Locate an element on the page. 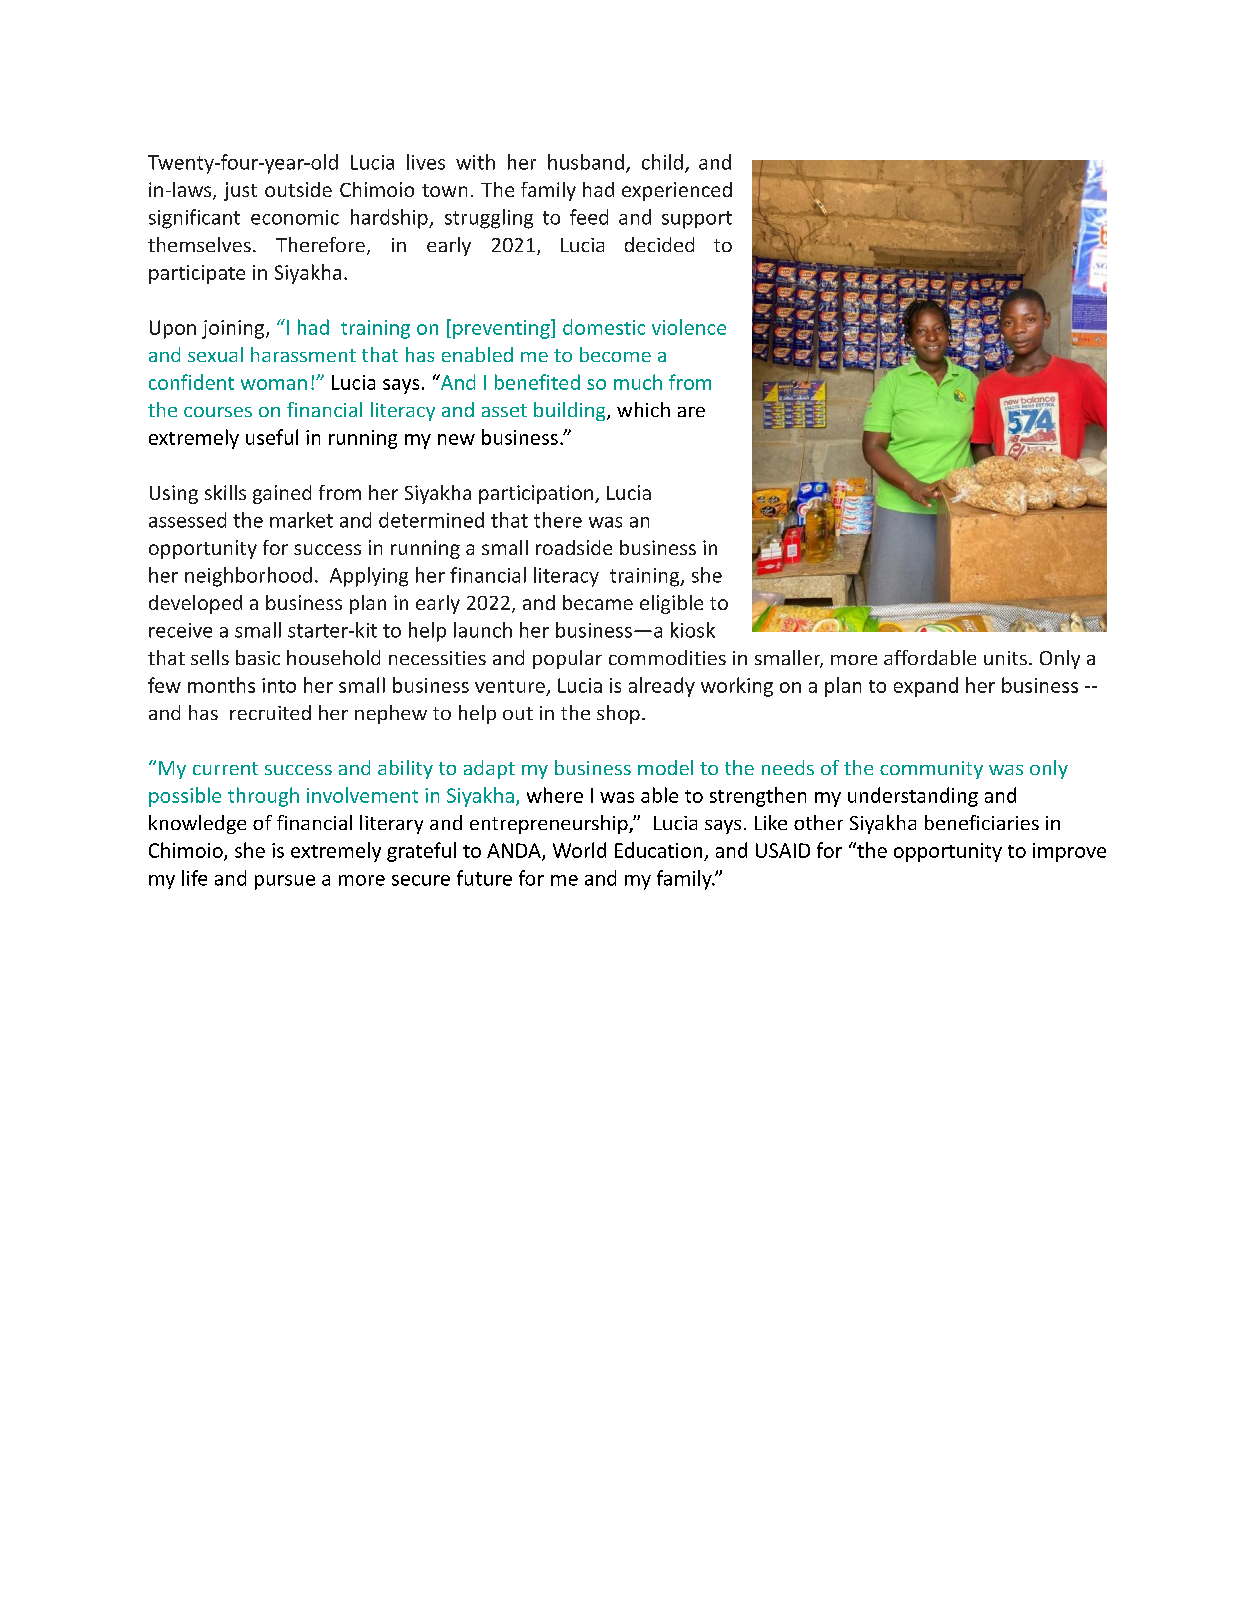 The image size is (1255, 1624). support is located at coordinates (697, 220).
